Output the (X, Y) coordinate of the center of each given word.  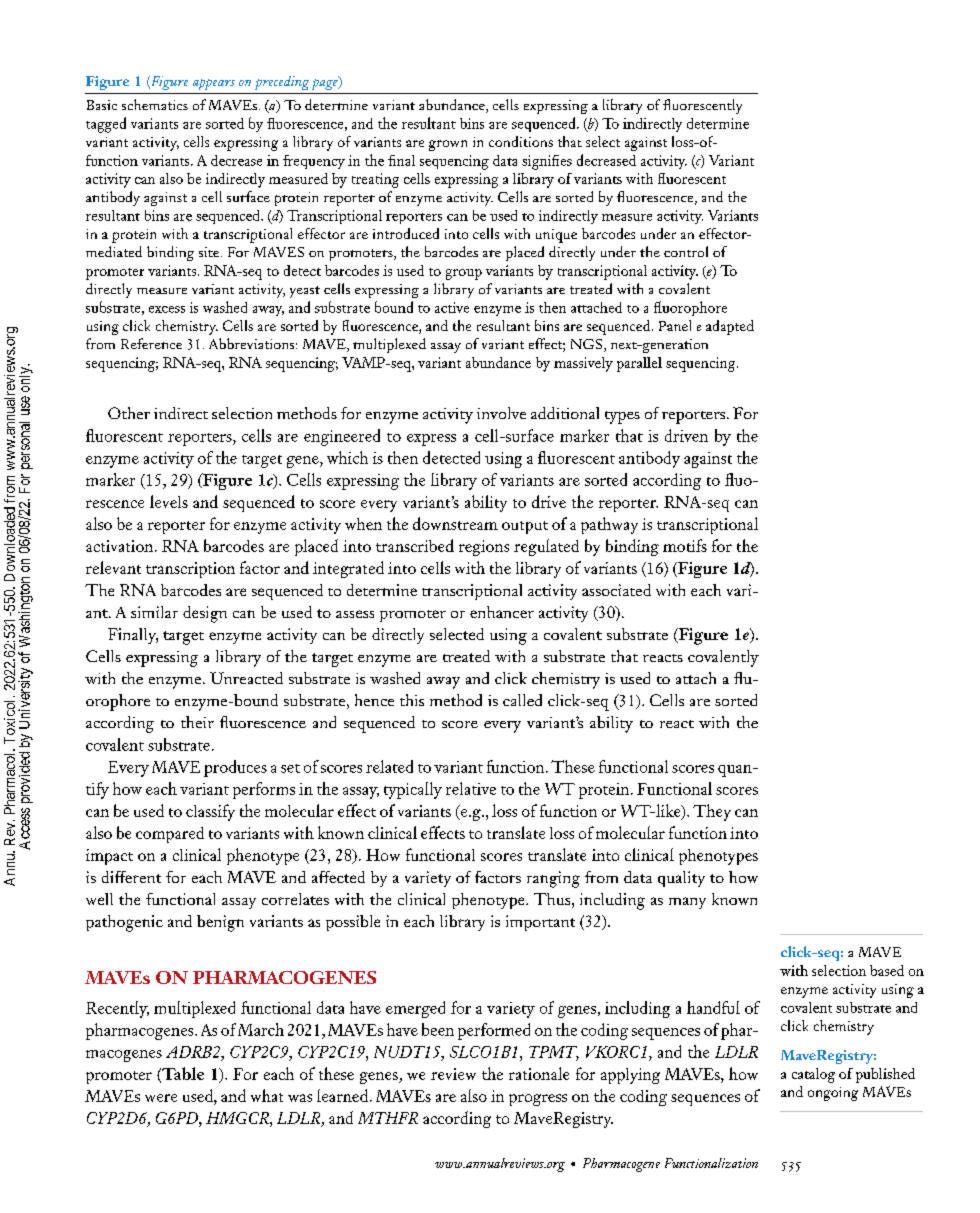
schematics (155, 104)
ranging (553, 879)
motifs (685, 545)
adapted (730, 327)
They (712, 812)
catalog (813, 1075)
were (161, 1098)
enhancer (502, 612)
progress (538, 1100)
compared (170, 835)
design (205, 614)
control (686, 251)
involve (501, 413)
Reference (151, 343)
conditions (521, 141)
